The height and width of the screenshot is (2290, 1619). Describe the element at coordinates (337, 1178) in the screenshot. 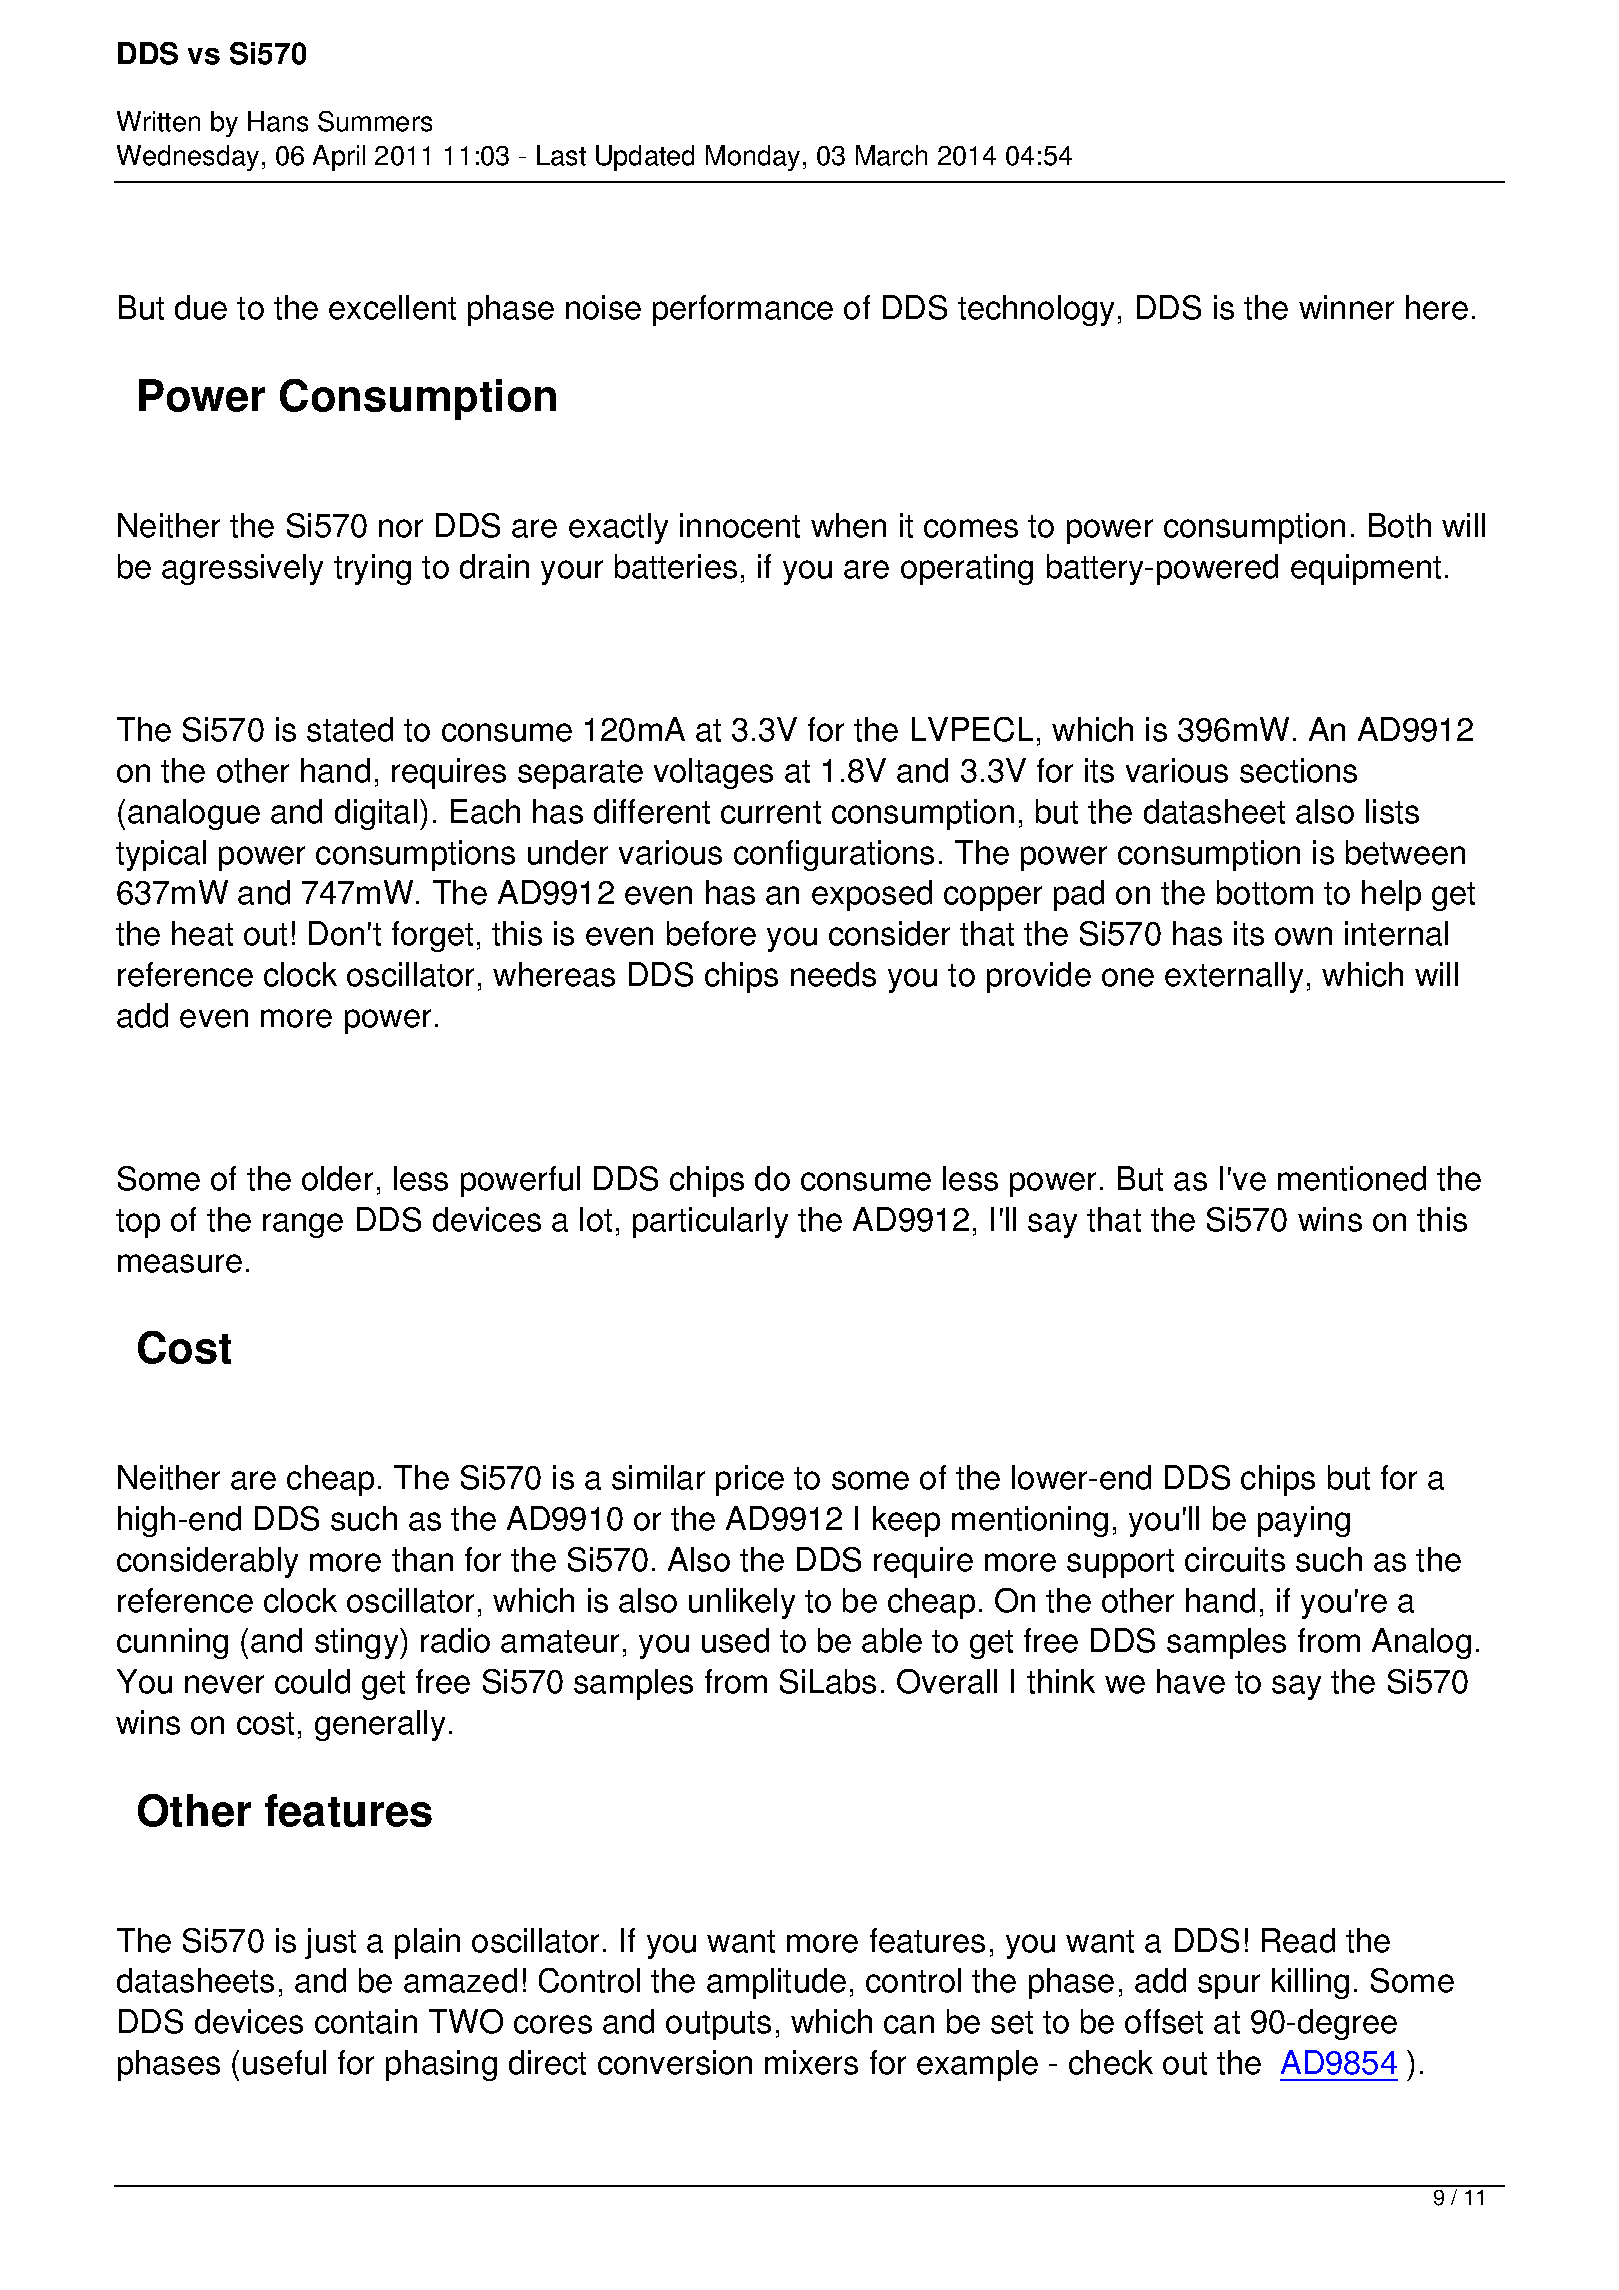

I see `older` at that location.
